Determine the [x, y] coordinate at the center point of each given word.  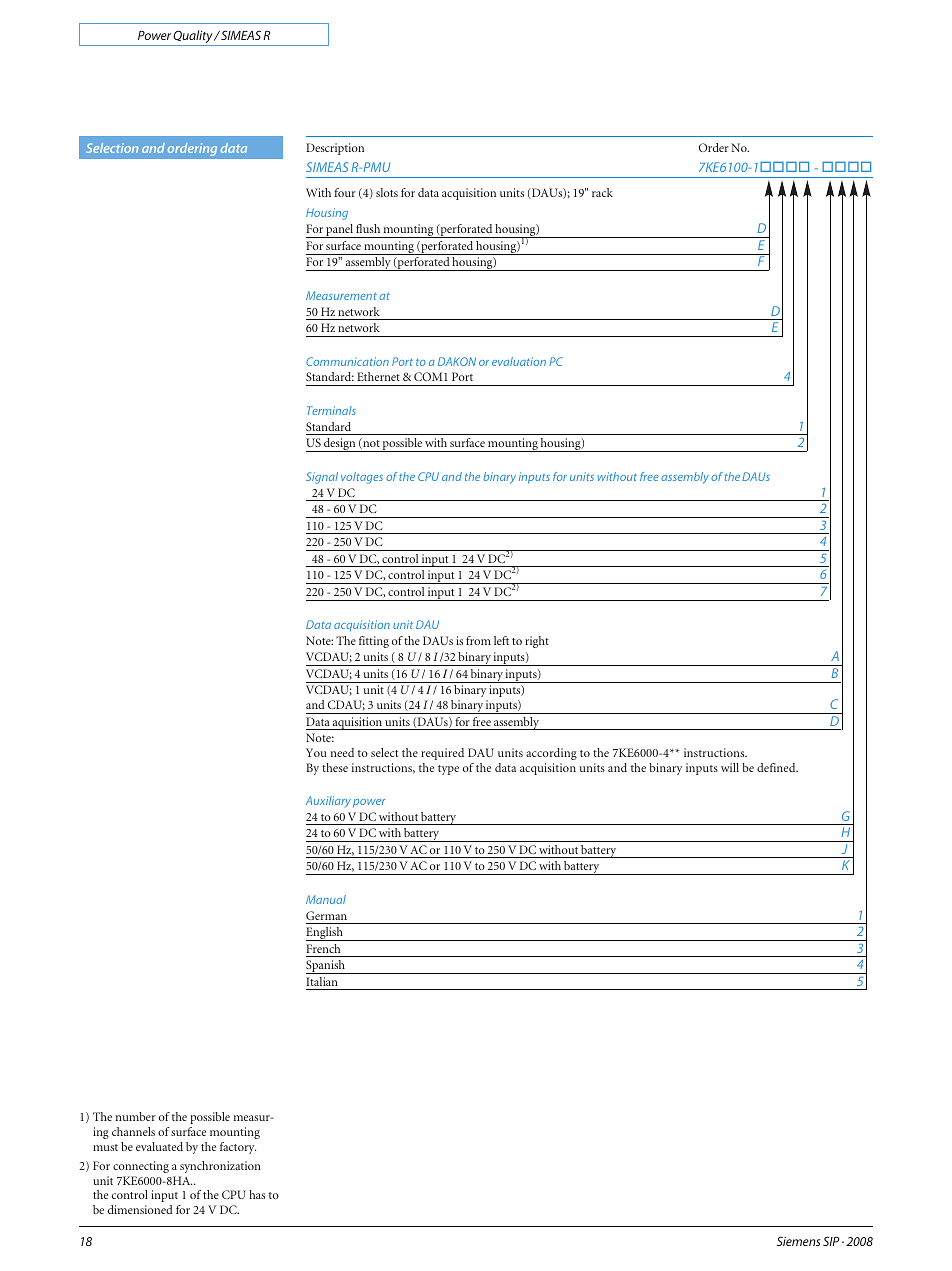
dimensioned [140, 1209]
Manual [326, 899]
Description [335, 149]
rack [602, 192]
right [537, 642]
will [730, 767]
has [257, 1194]
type [448, 770]
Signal [322, 478]
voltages [362, 478]
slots [387, 192]
